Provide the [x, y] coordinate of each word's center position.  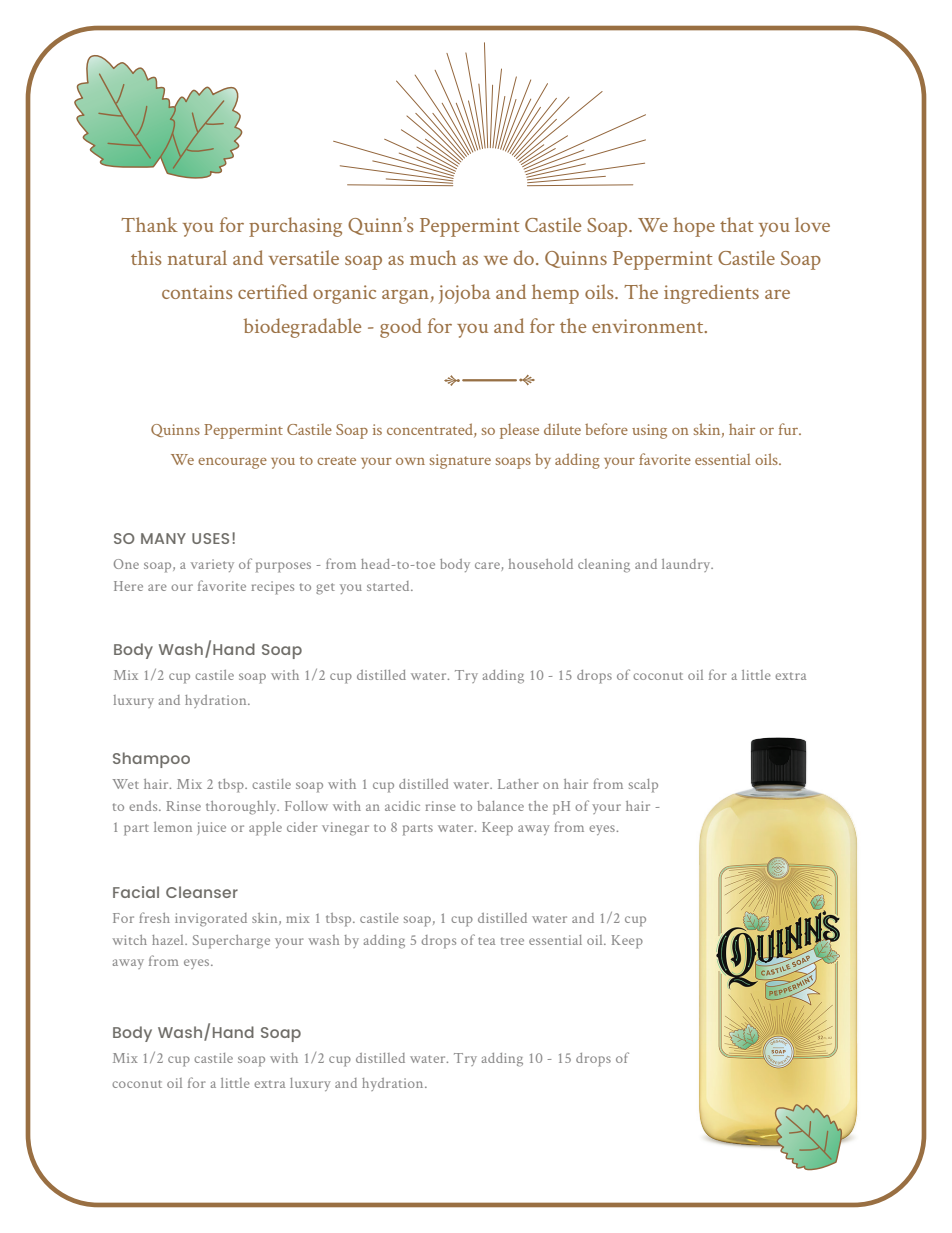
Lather [518, 784]
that [737, 224]
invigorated [211, 920]
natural [197, 257]
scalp [643, 786]
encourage [232, 463]
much [433, 257]
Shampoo [151, 760]
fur [789, 429]
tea [486, 941]
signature [460, 461]
